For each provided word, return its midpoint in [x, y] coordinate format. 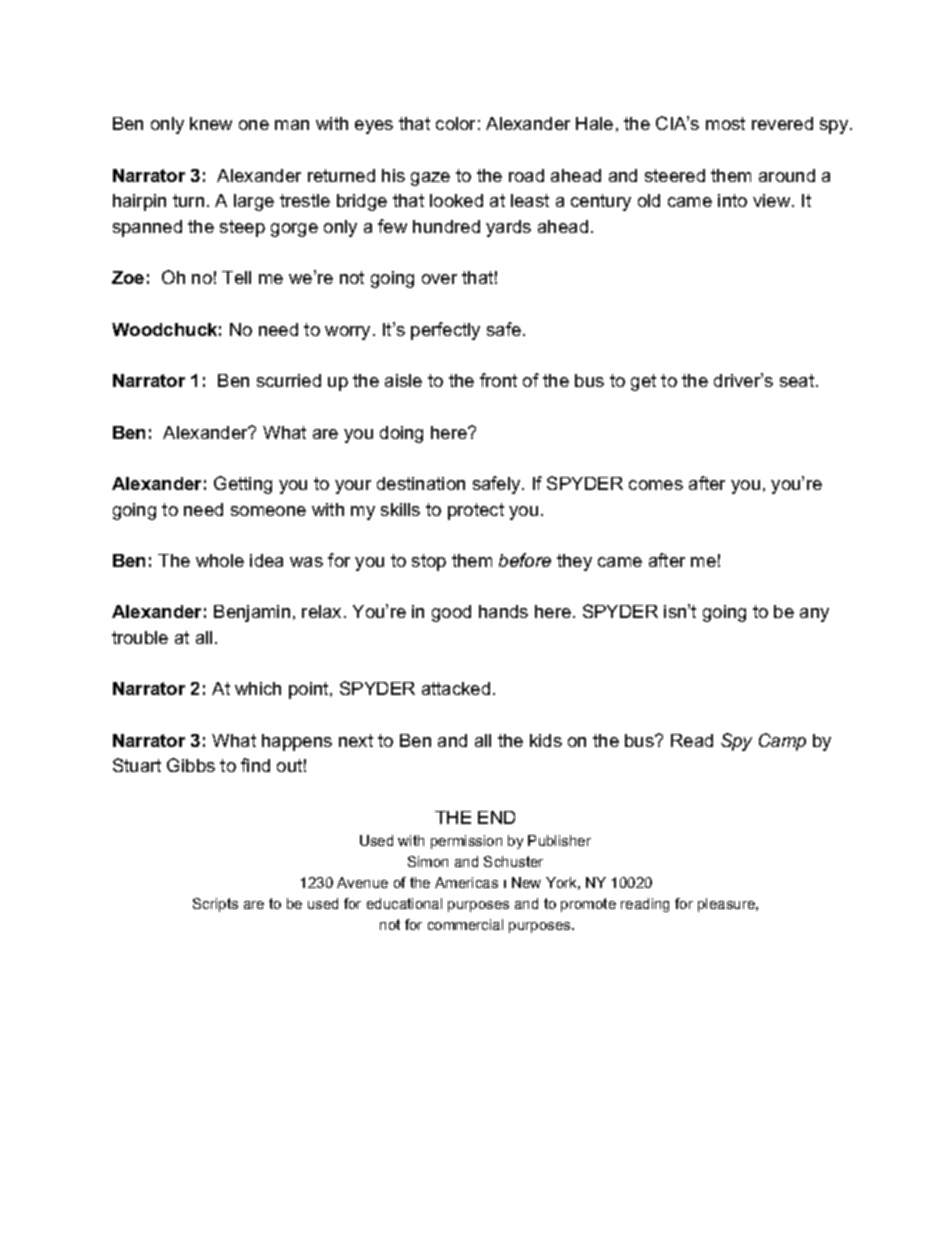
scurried [289, 380]
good [451, 613]
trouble [140, 637]
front [498, 380]
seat [798, 380]
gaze [430, 179]
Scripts [215, 905]
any [814, 615]
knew [211, 123]
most [725, 123]
